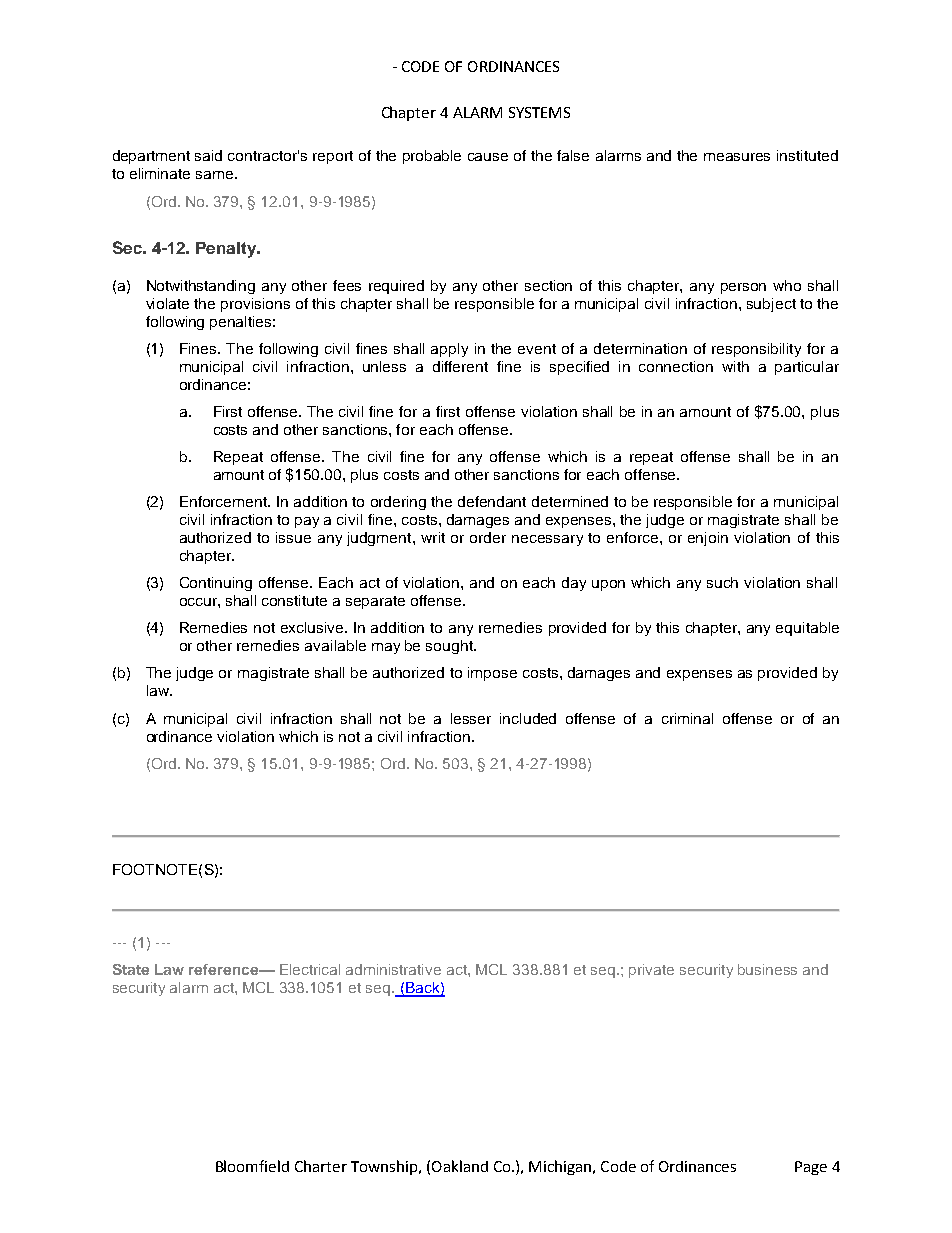 The image size is (952, 1233). Describe the element at coordinates (252, 1166) in the screenshot. I see `Bloomfield` at that location.
